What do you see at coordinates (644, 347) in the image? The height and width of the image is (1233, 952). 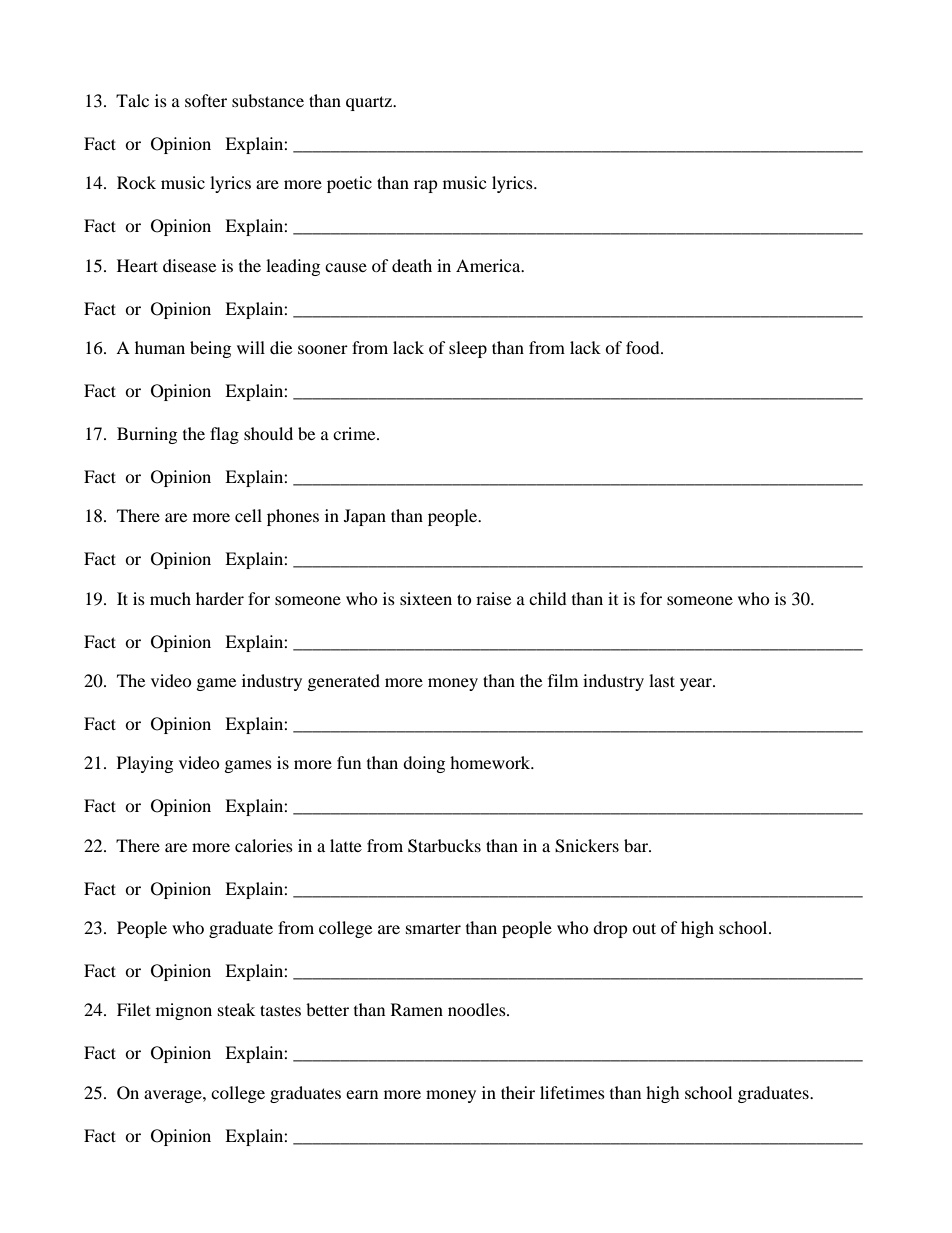 I see `food` at bounding box center [644, 347].
